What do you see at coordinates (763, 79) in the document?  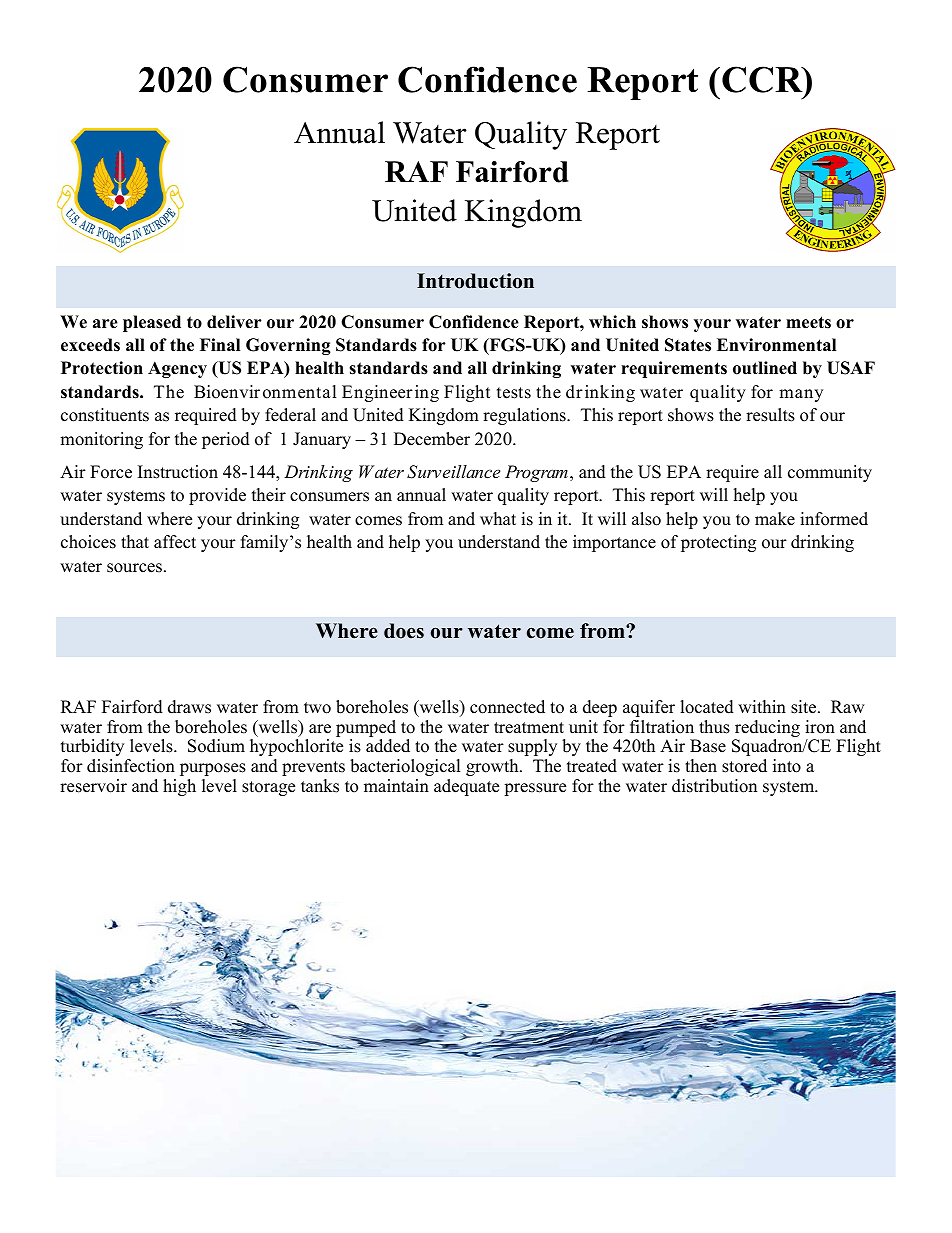 I see `CCR` at bounding box center [763, 79].
